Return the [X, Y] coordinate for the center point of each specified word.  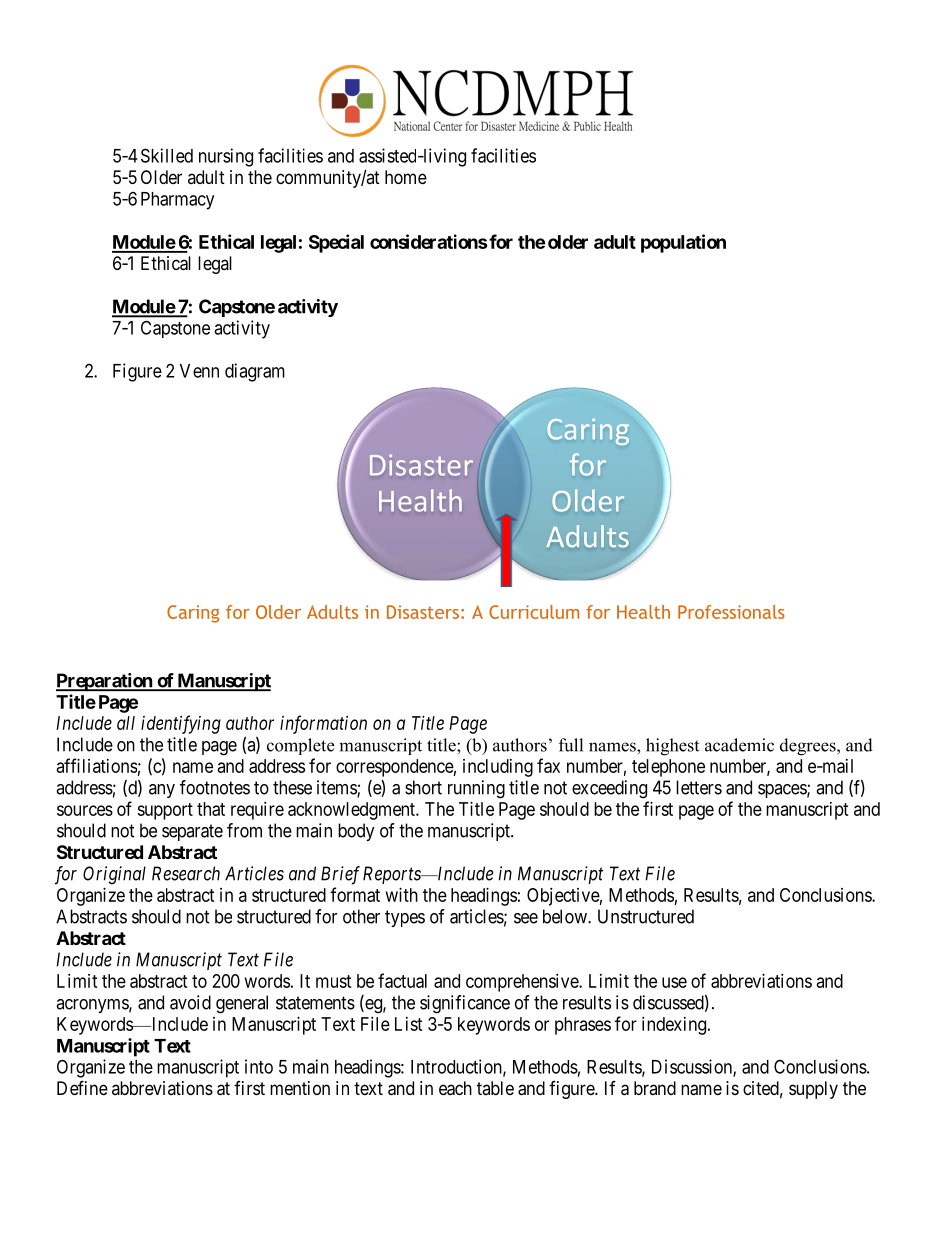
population [683, 243]
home [406, 177]
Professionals [731, 612]
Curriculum [534, 612]
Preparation [105, 682]
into [259, 1066]
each [455, 1088]
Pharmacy [177, 201]
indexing [675, 1026]
